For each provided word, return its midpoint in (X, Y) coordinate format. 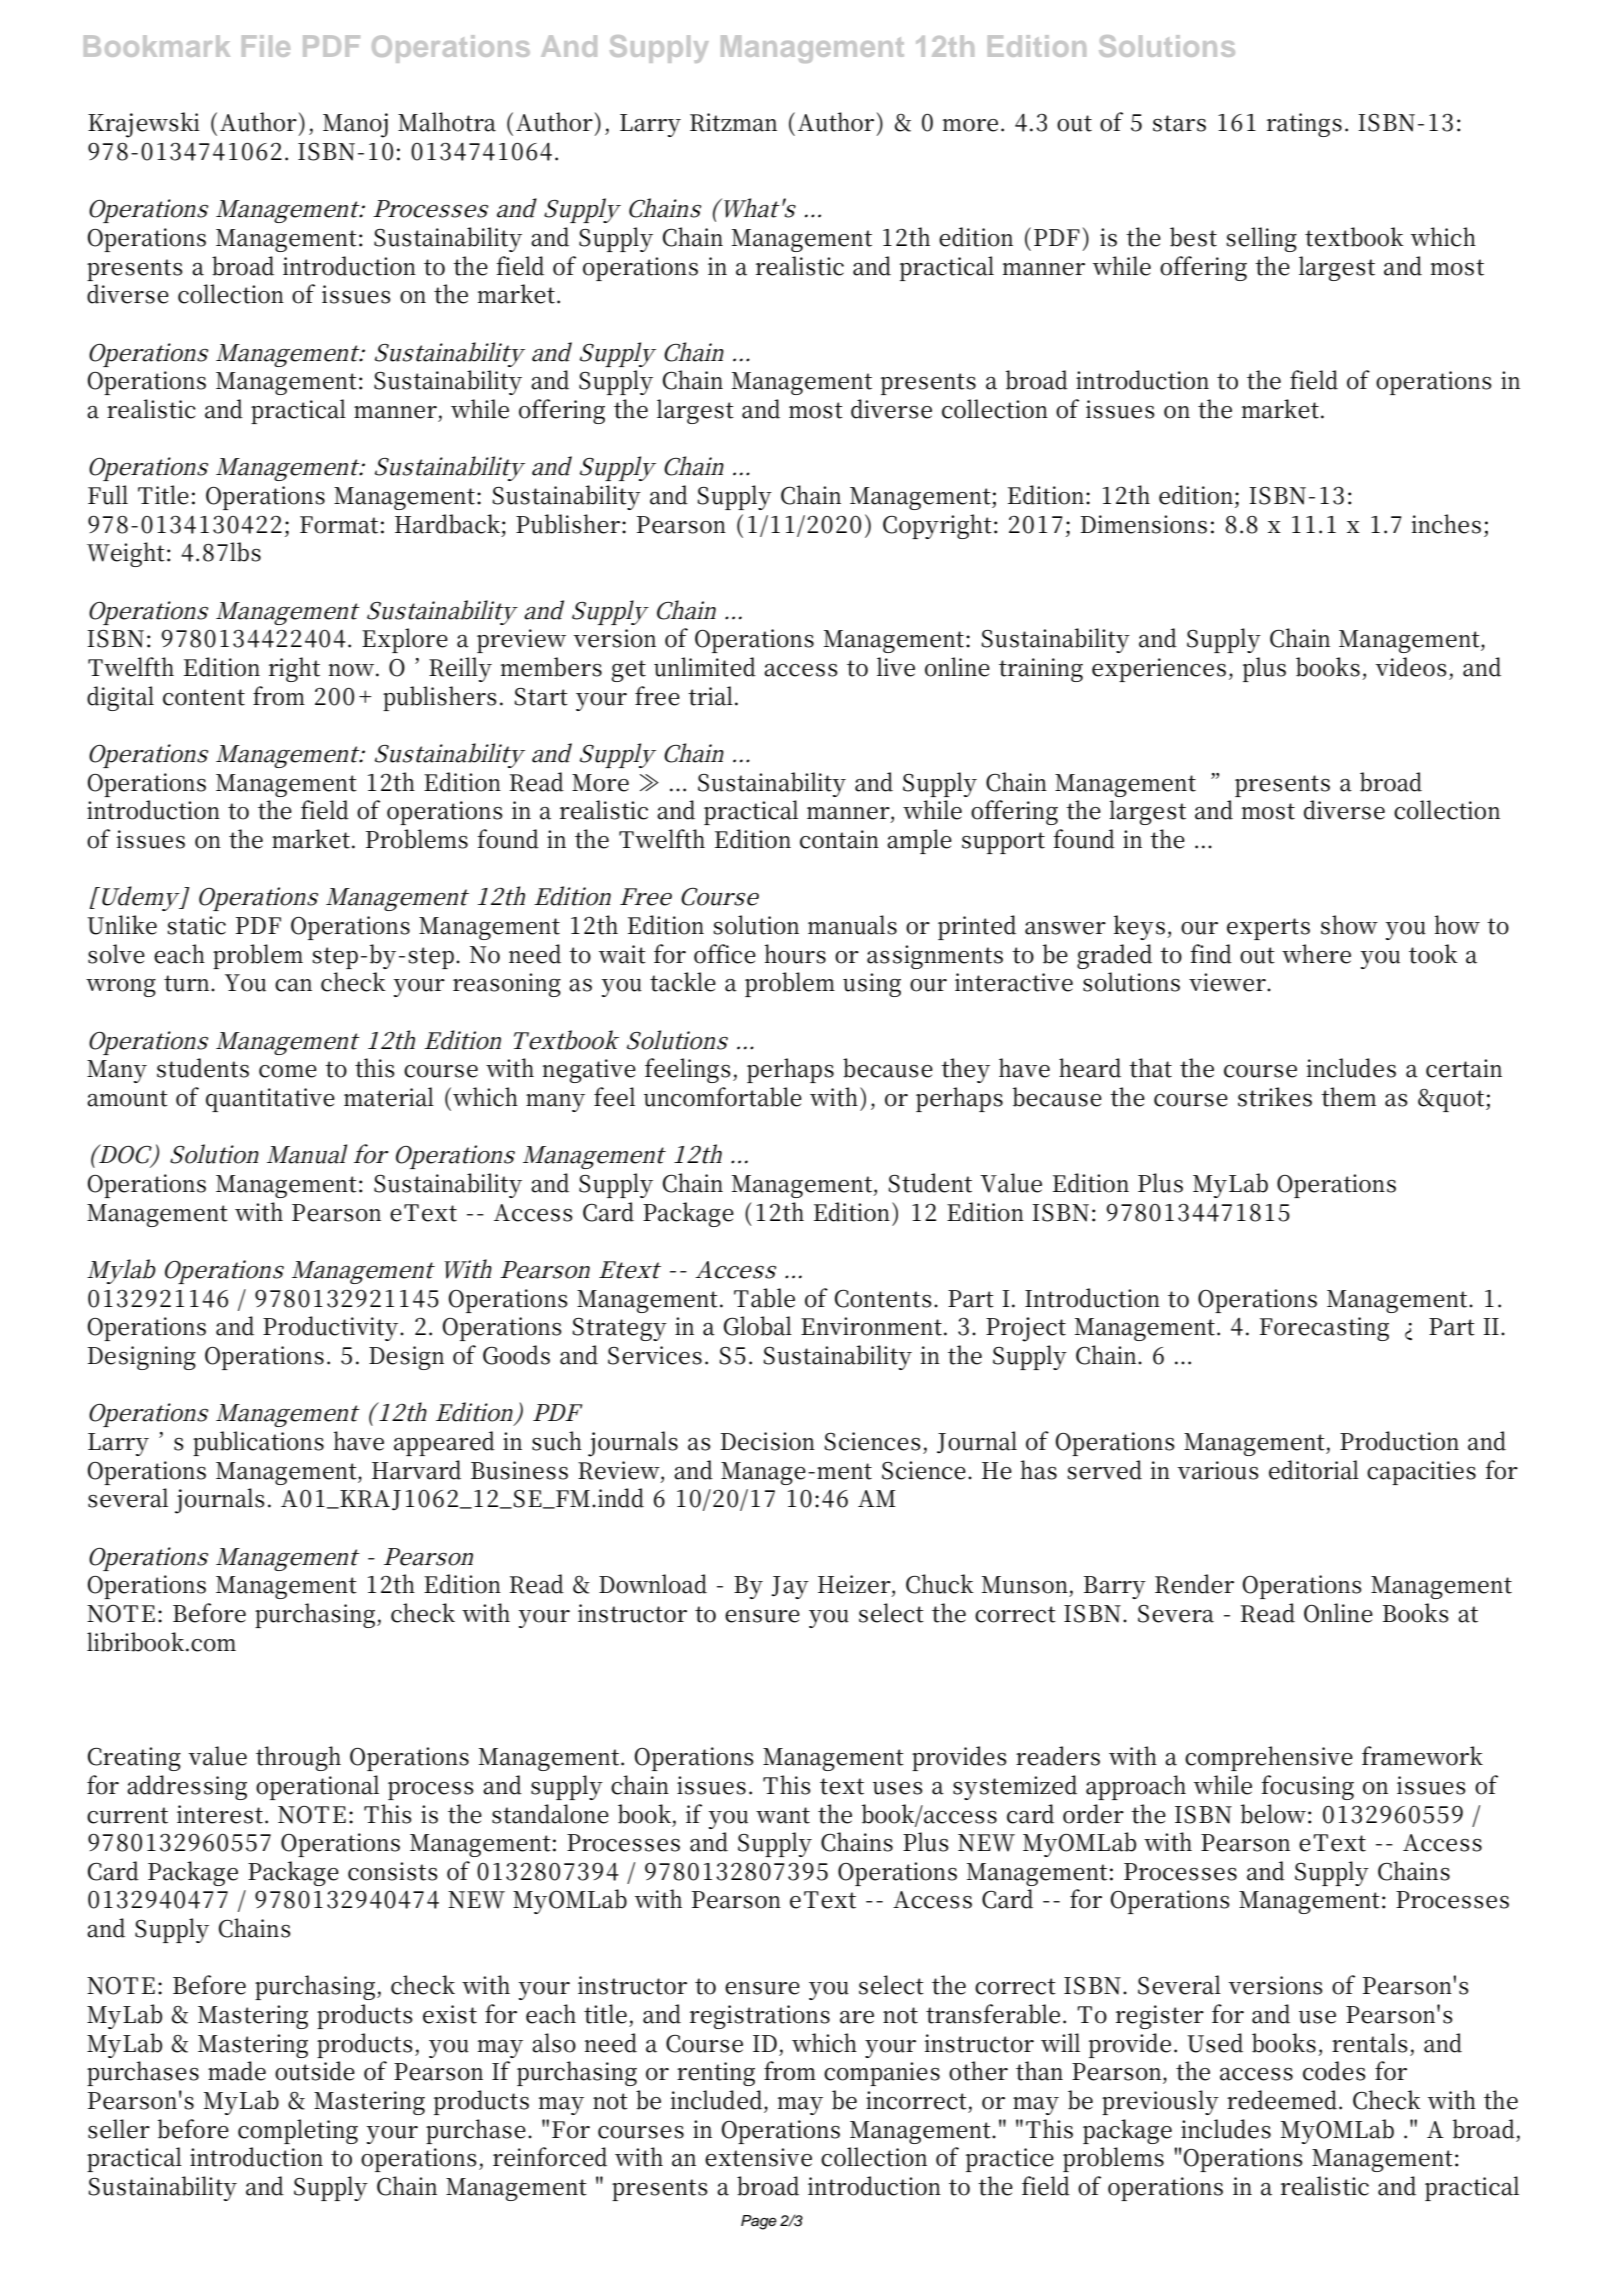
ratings (1304, 125)
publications (258, 1443)
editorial (1314, 1470)
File (266, 46)
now (353, 670)
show (1349, 925)
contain (839, 839)
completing (298, 2131)
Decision (768, 1441)
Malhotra (447, 122)
